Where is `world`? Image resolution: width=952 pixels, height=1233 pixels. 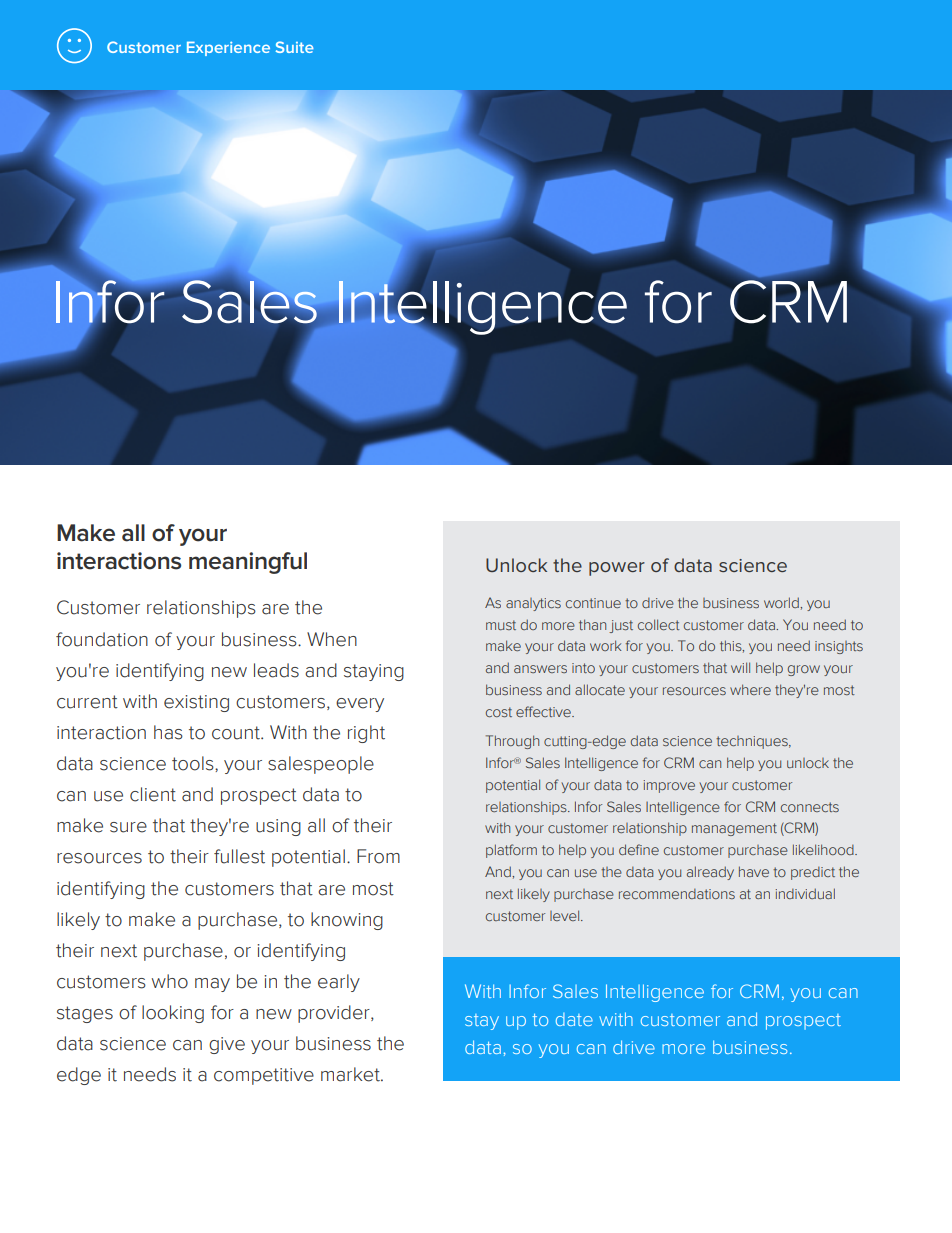
world is located at coordinates (782, 602).
